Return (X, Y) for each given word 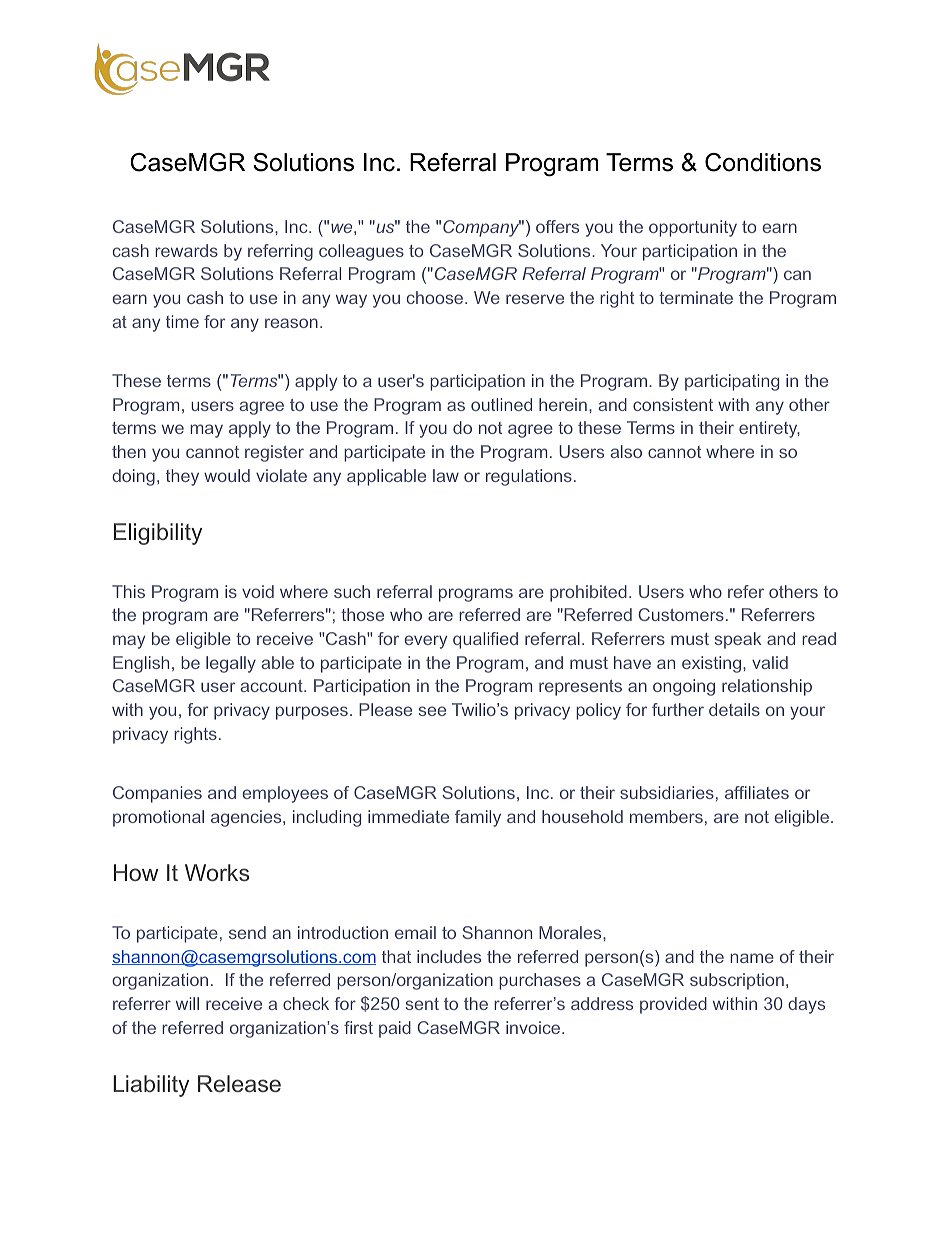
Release (239, 1083)
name (752, 958)
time (182, 321)
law (446, 475)
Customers (681, 614)
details (734, 709)
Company (482, 228)
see (432, 711)
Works (217, 872)
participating (732, 382)
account (272, 686)
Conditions (763, 162)
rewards (186, 250)
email (415, 932)
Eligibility (158, 534)
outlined (501, 404)
